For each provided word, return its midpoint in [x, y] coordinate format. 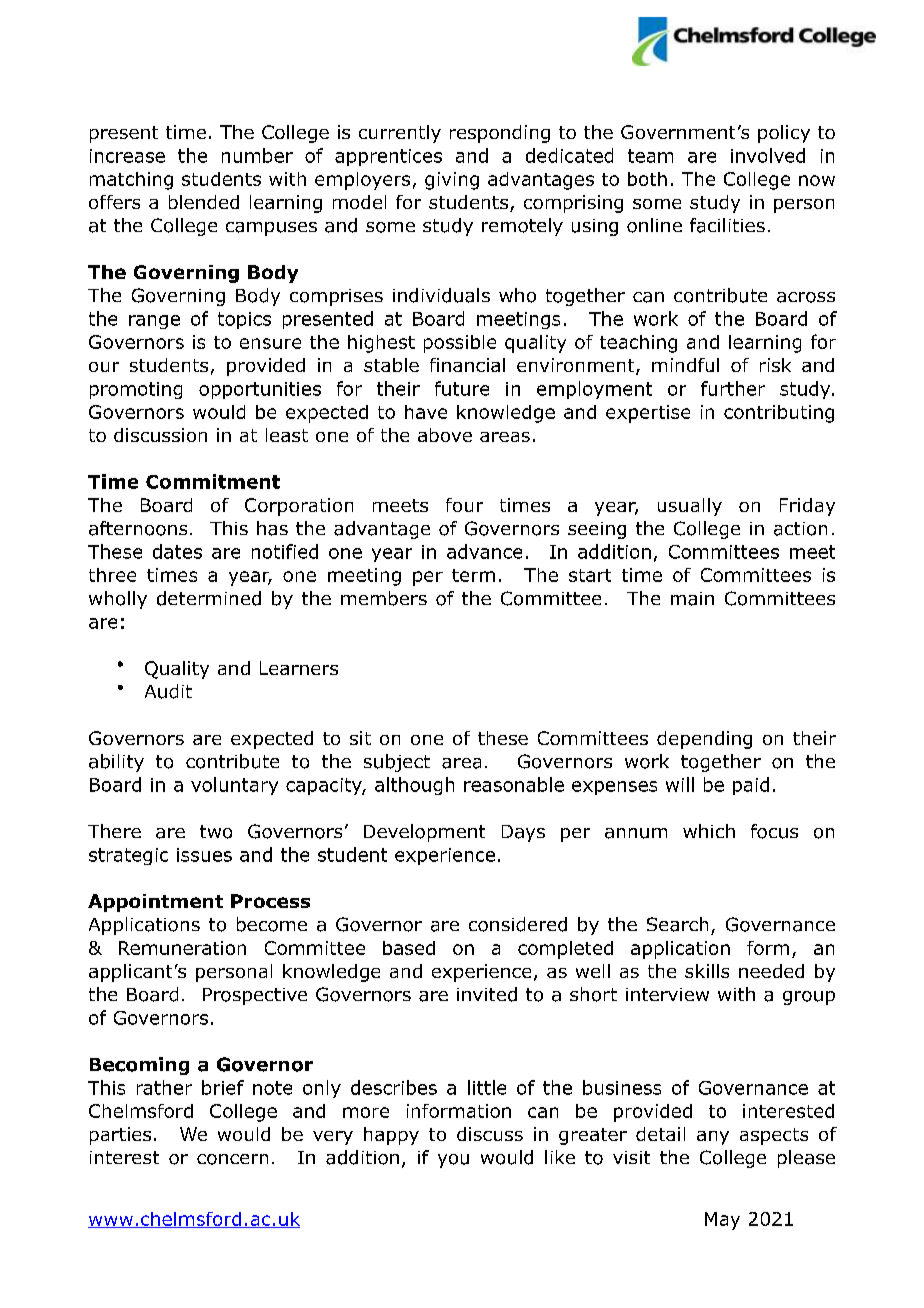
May [722, 1221]
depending [704, 740]
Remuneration [182, 948]
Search [677, 924]
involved [768, 155]
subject [397, 763]
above [445, 435]
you [453, 1161]
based [409, 948]
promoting [136, 390]
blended [204, 202]
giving [452, 181]
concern [232, 1159]
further [733, 388]
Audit [168, 691]
